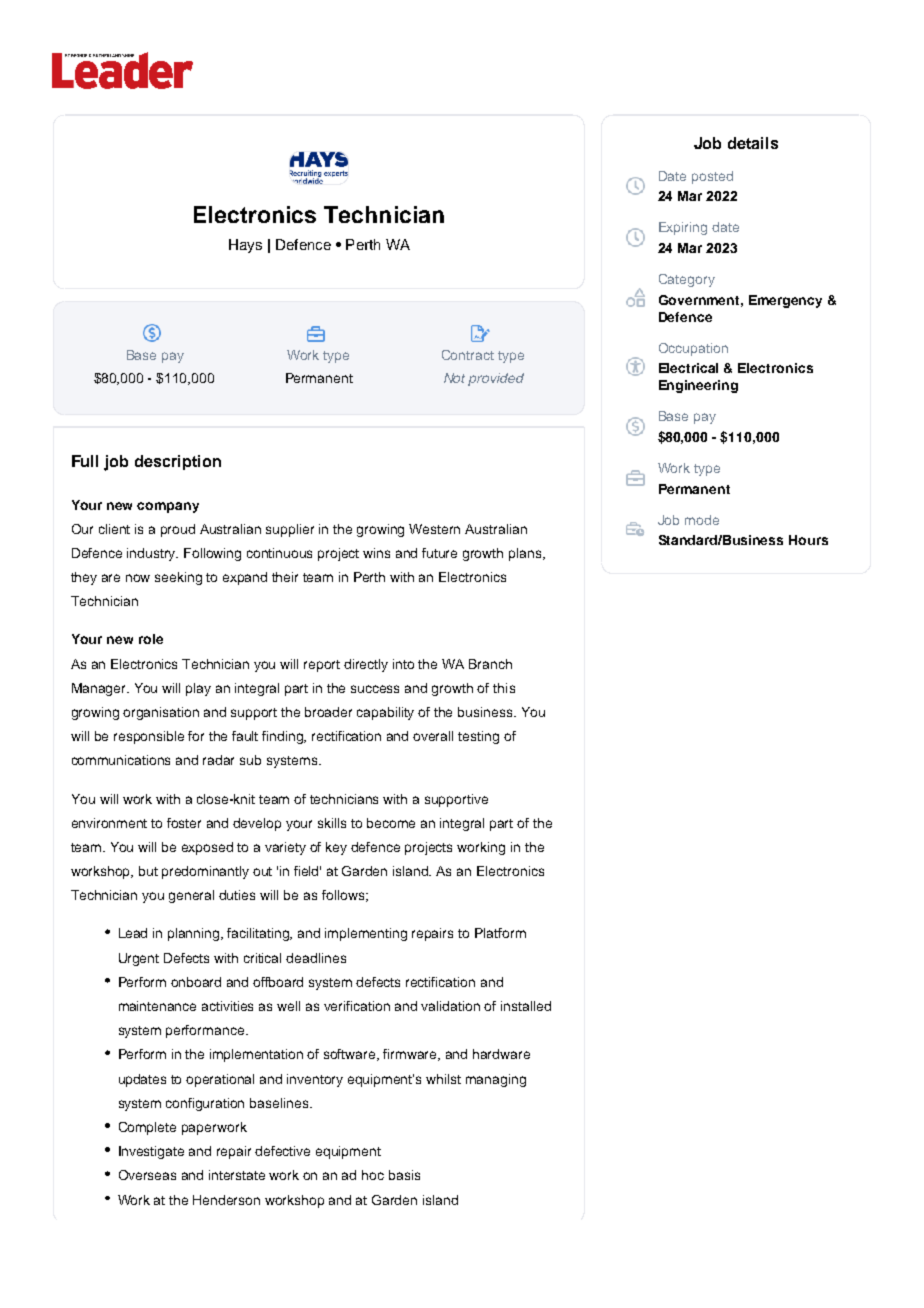 This screenshot has width=924, height=1308. I want to click on description, so click(178, 462).
